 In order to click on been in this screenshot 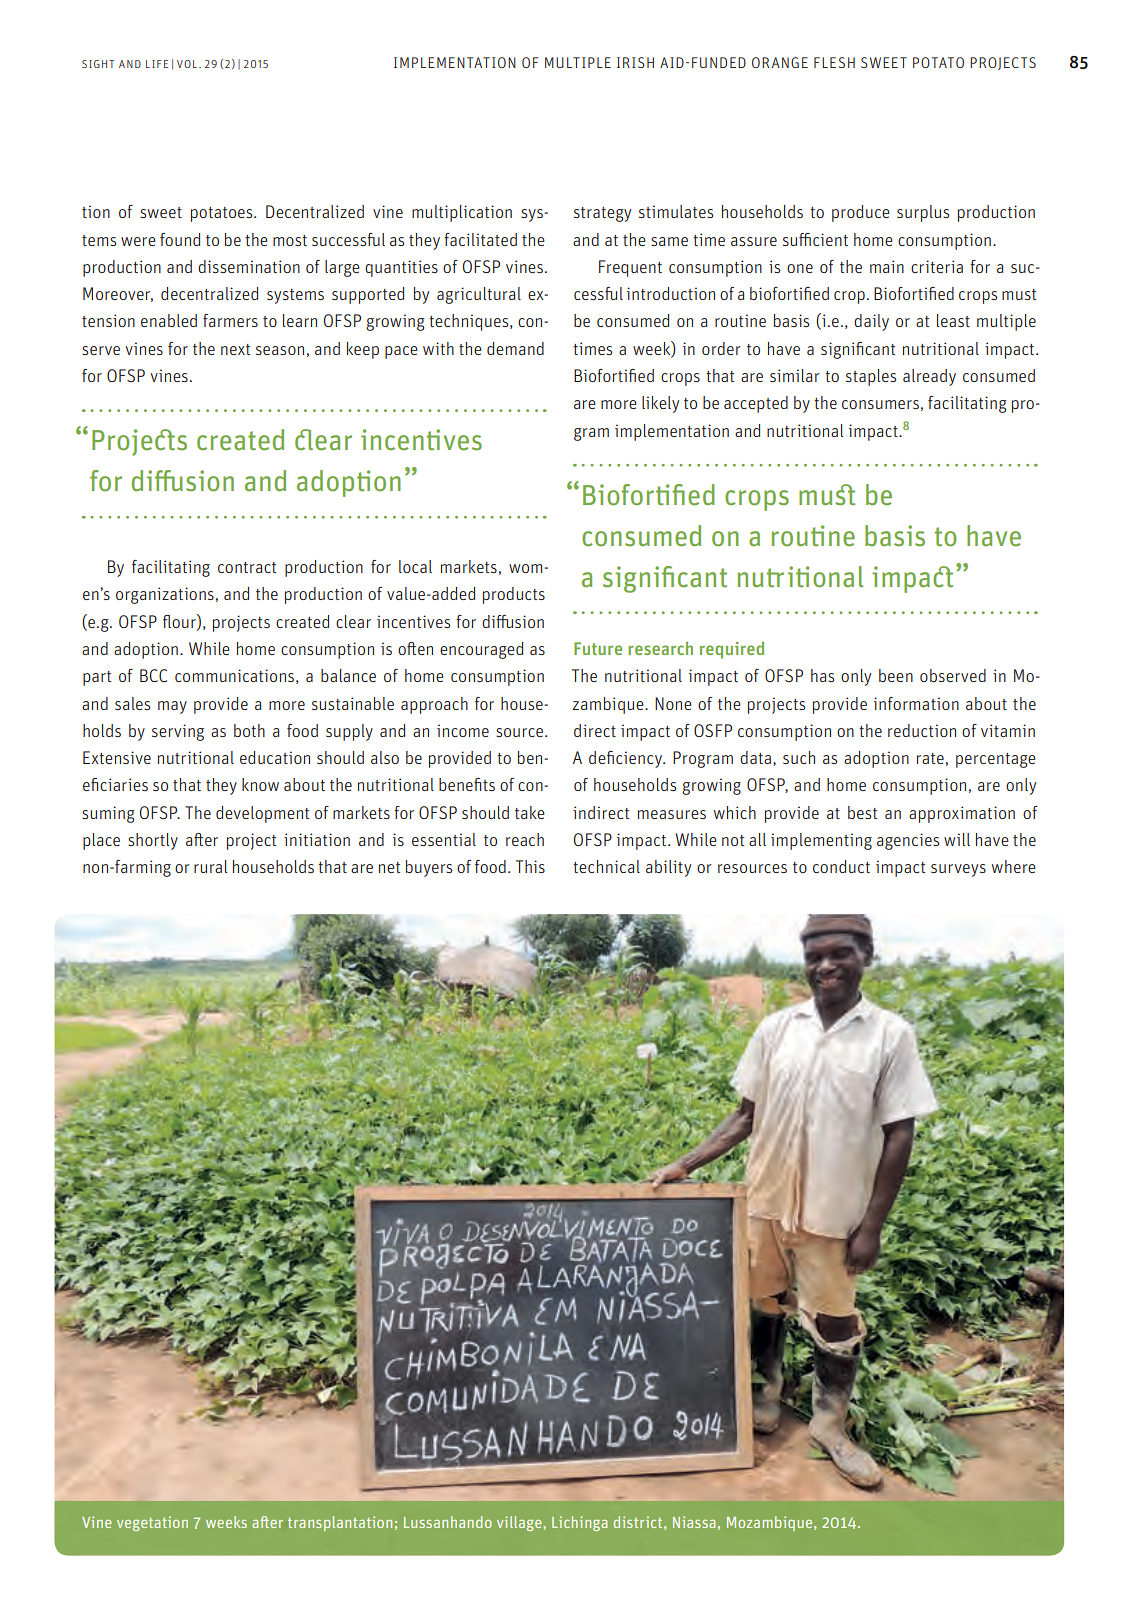, I will do `click(896, 675)`.
